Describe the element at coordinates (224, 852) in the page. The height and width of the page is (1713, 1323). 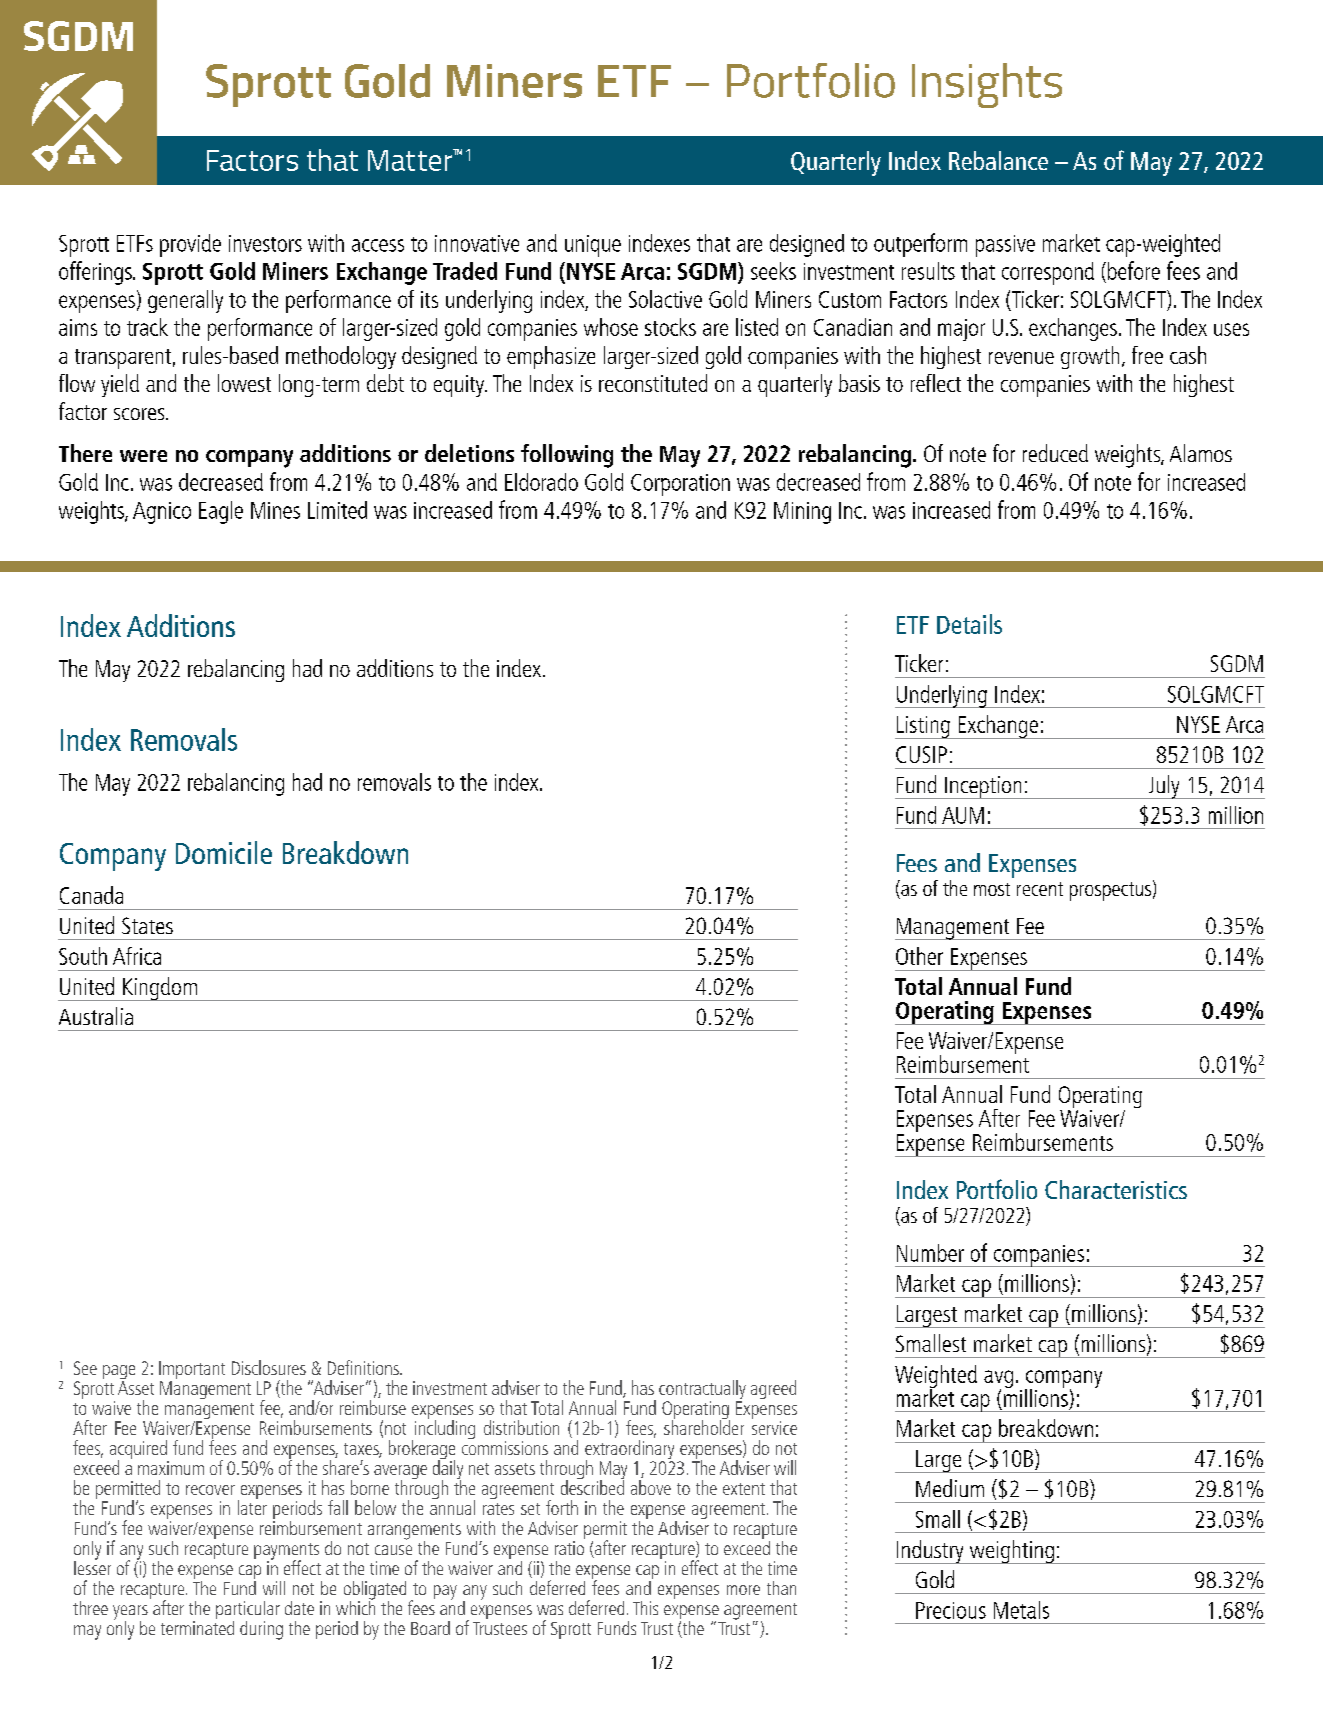
I see `Domicile` at that location.
